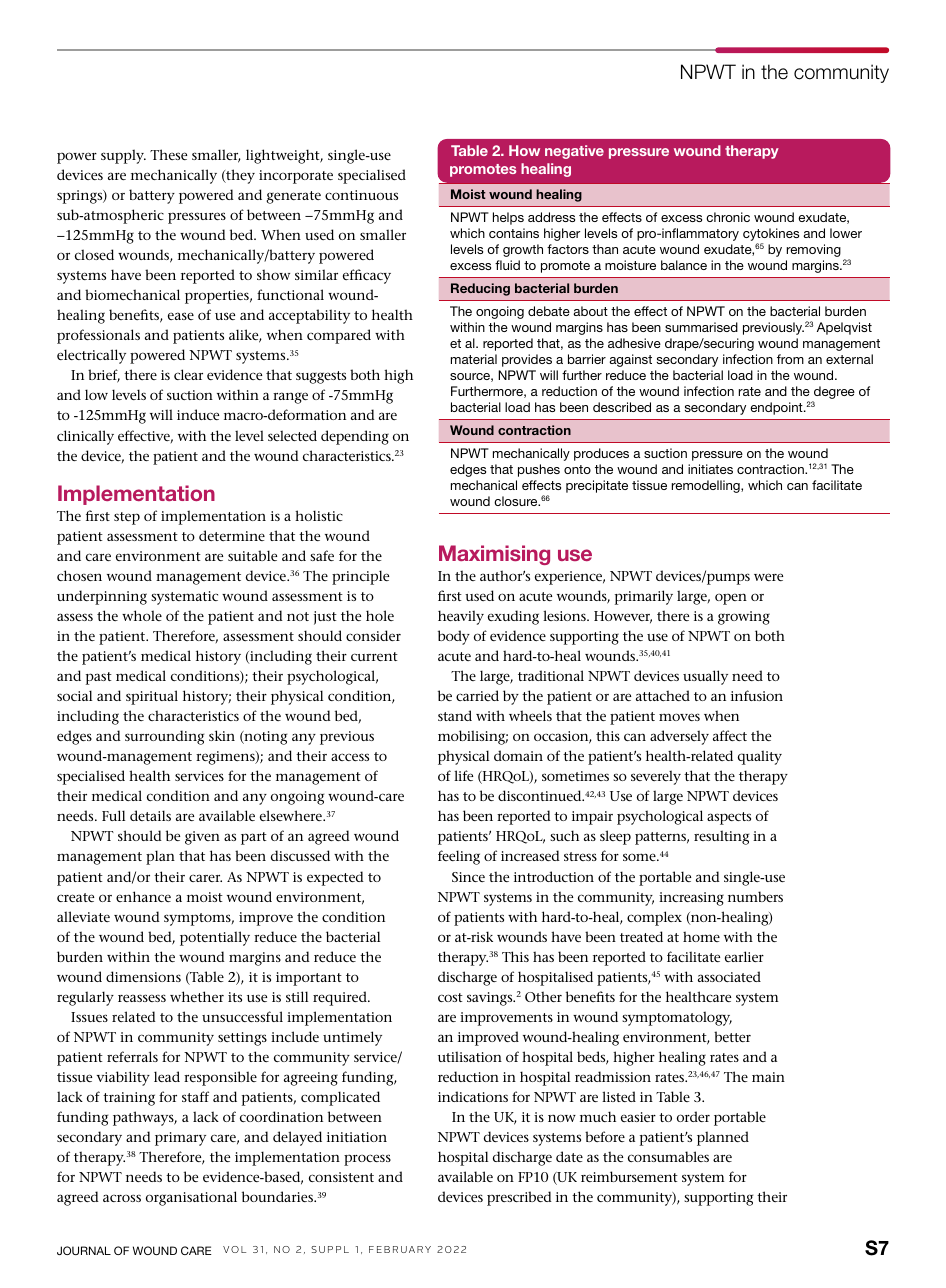 The height and width of the screenshot is (1288, 946). Describe the element at coordinates (519, 1198) in the screenshot. I see `prescribed` at that location.
